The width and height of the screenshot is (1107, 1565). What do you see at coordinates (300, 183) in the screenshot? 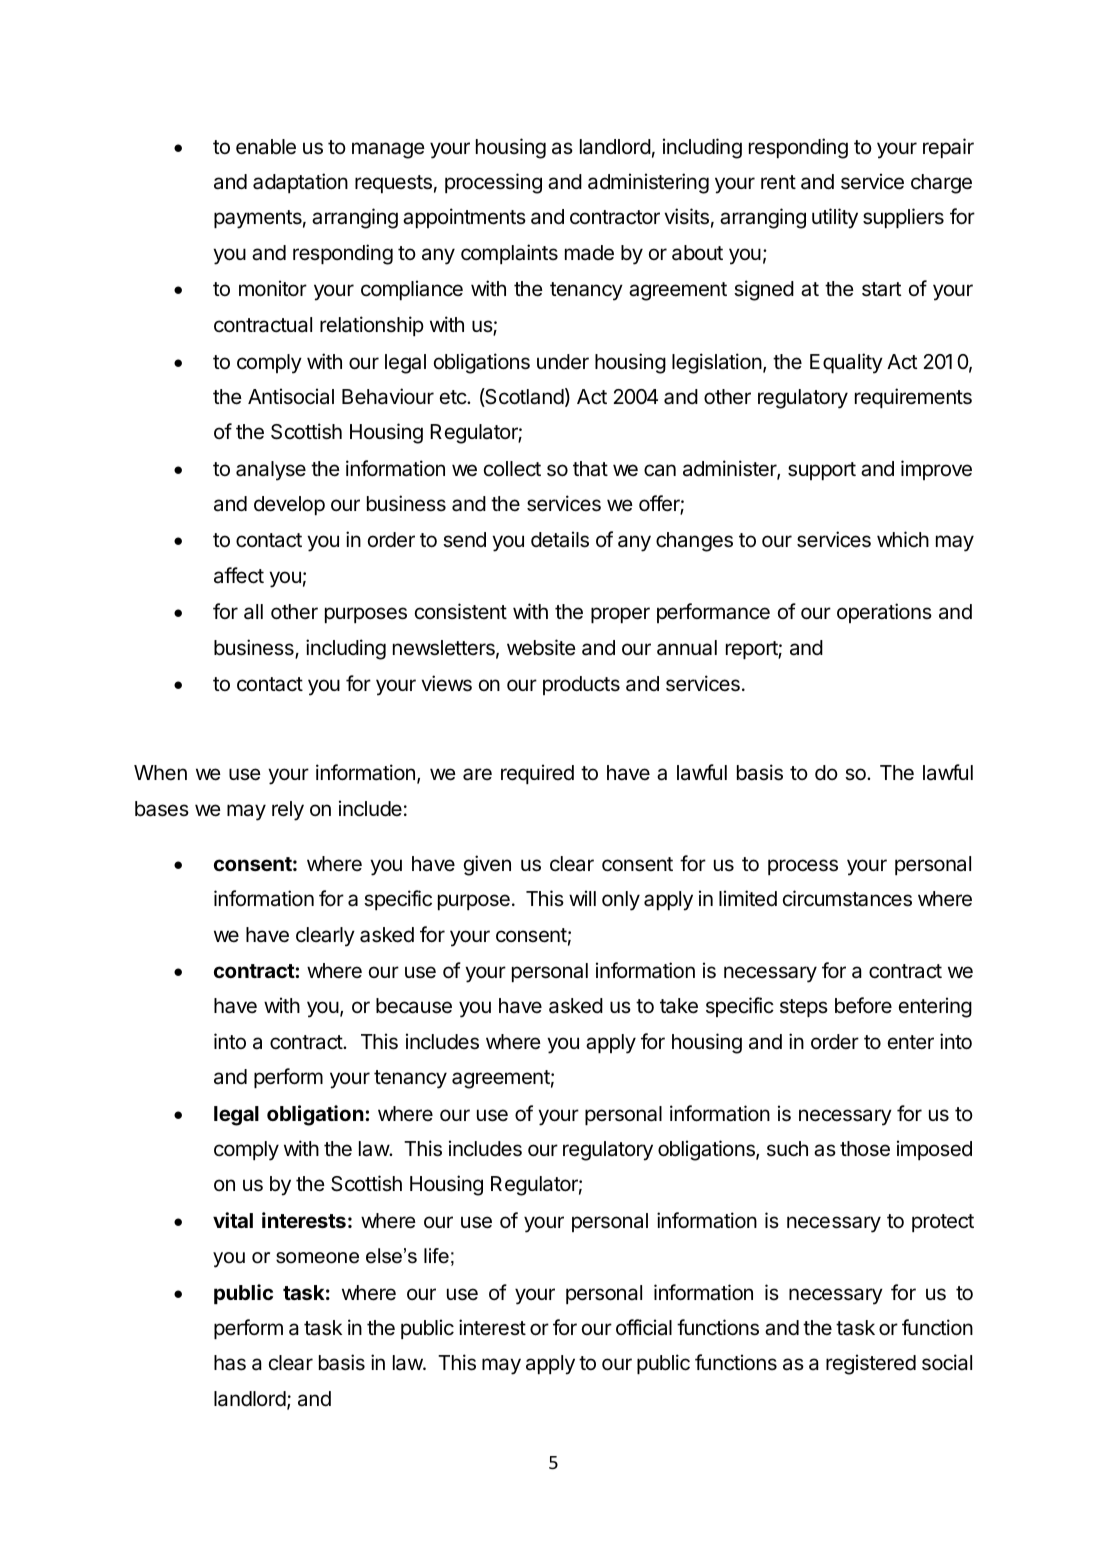
I see `adaptation` at bounding box center [300, 183].
